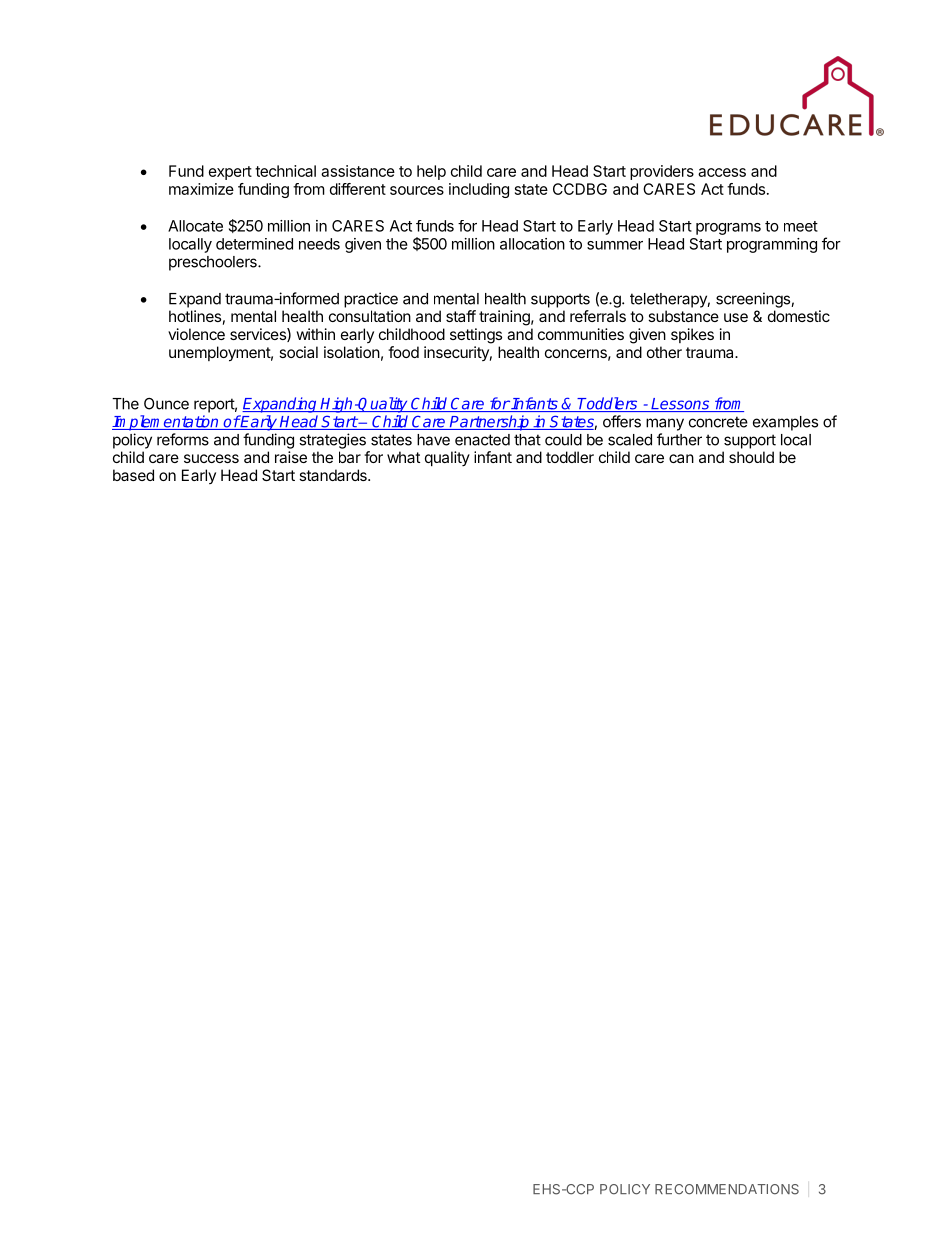 The width and height of the page is (952, 1233). What do you see at coordinates (728, 229) in the page?
I see `programs` at bounding box center [728, 229].
